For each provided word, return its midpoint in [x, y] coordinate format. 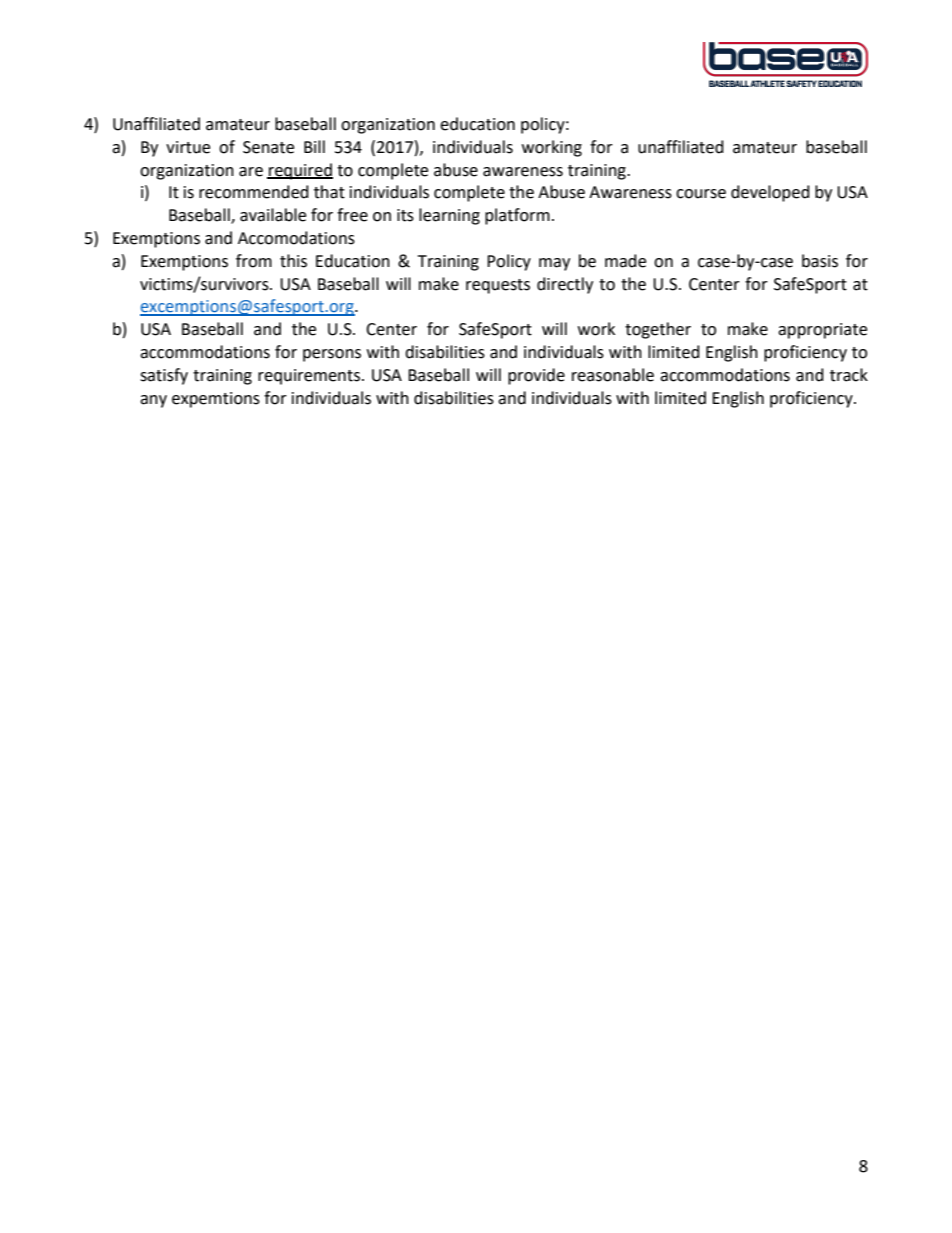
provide [536, 376]
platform [517, 216]
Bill [314, 146]
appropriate [822, 331]
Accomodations [296, 238]
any [153, 401]
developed [770, 193]
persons [332, 355]
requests [498, 286]
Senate [268, 147]
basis [820, 261]
